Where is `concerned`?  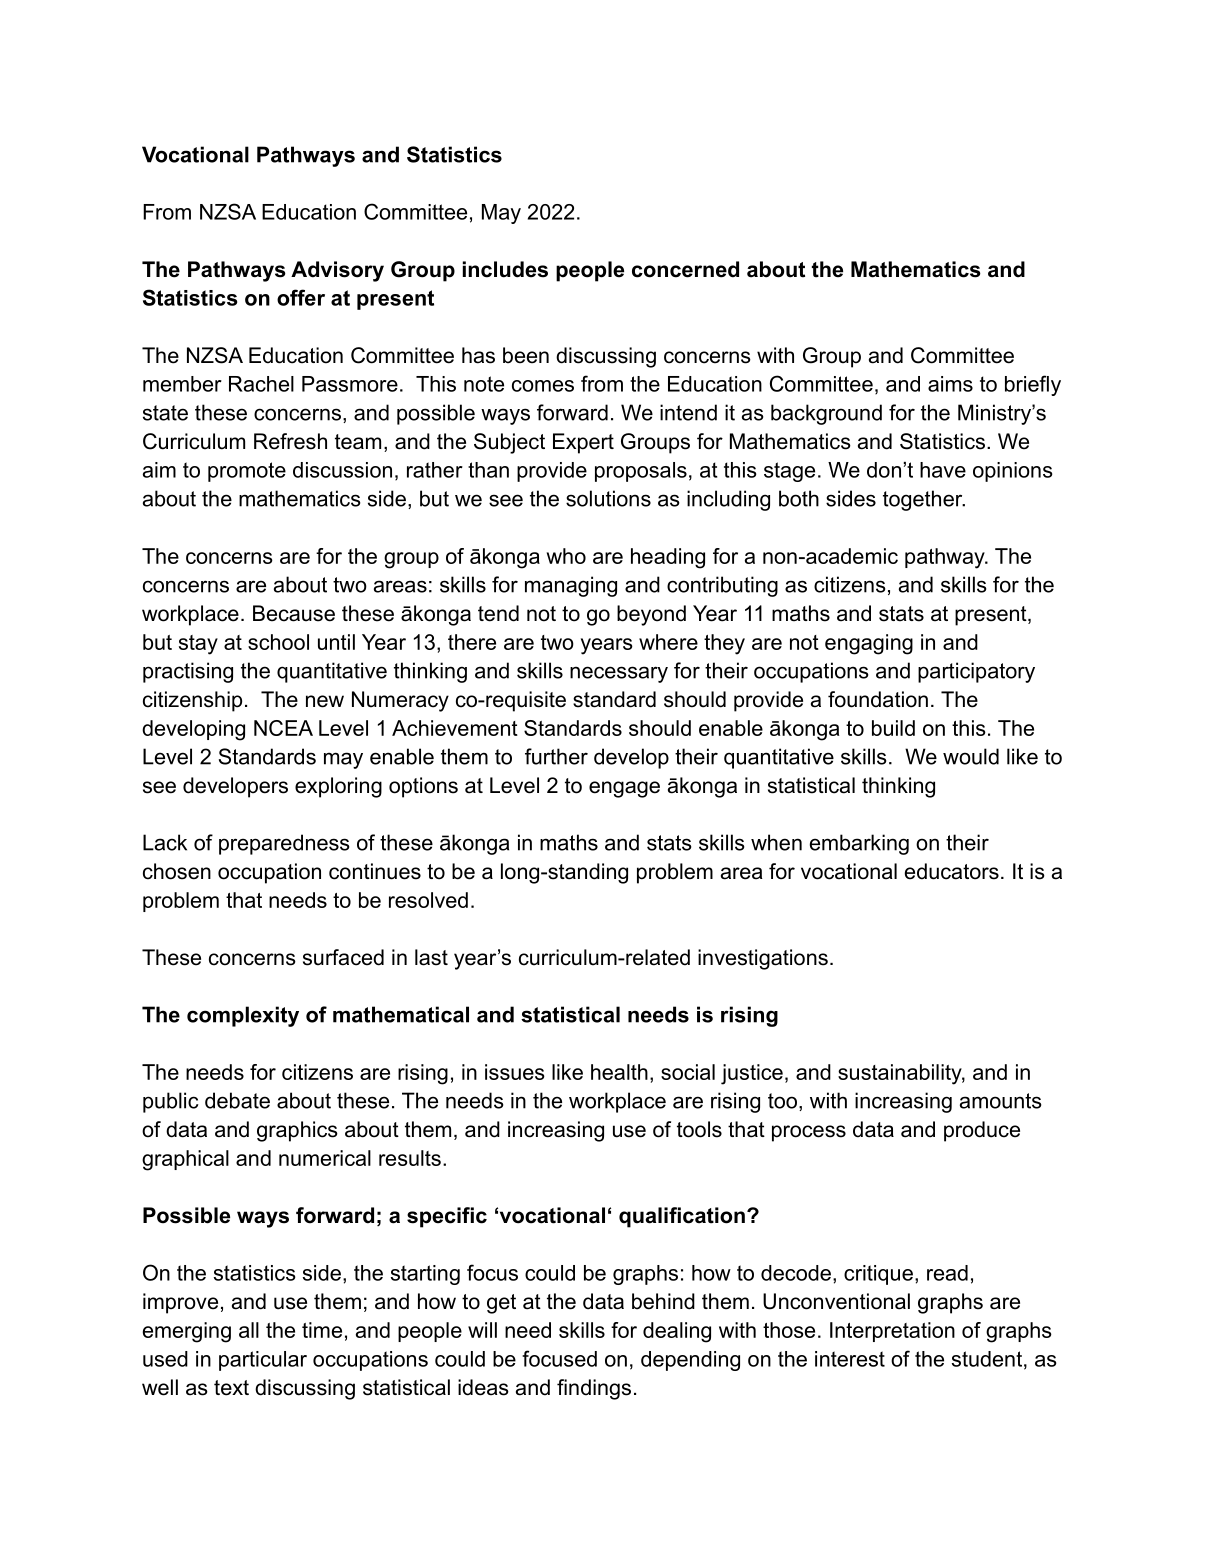
concerned is located at coordinates (685, 269).
